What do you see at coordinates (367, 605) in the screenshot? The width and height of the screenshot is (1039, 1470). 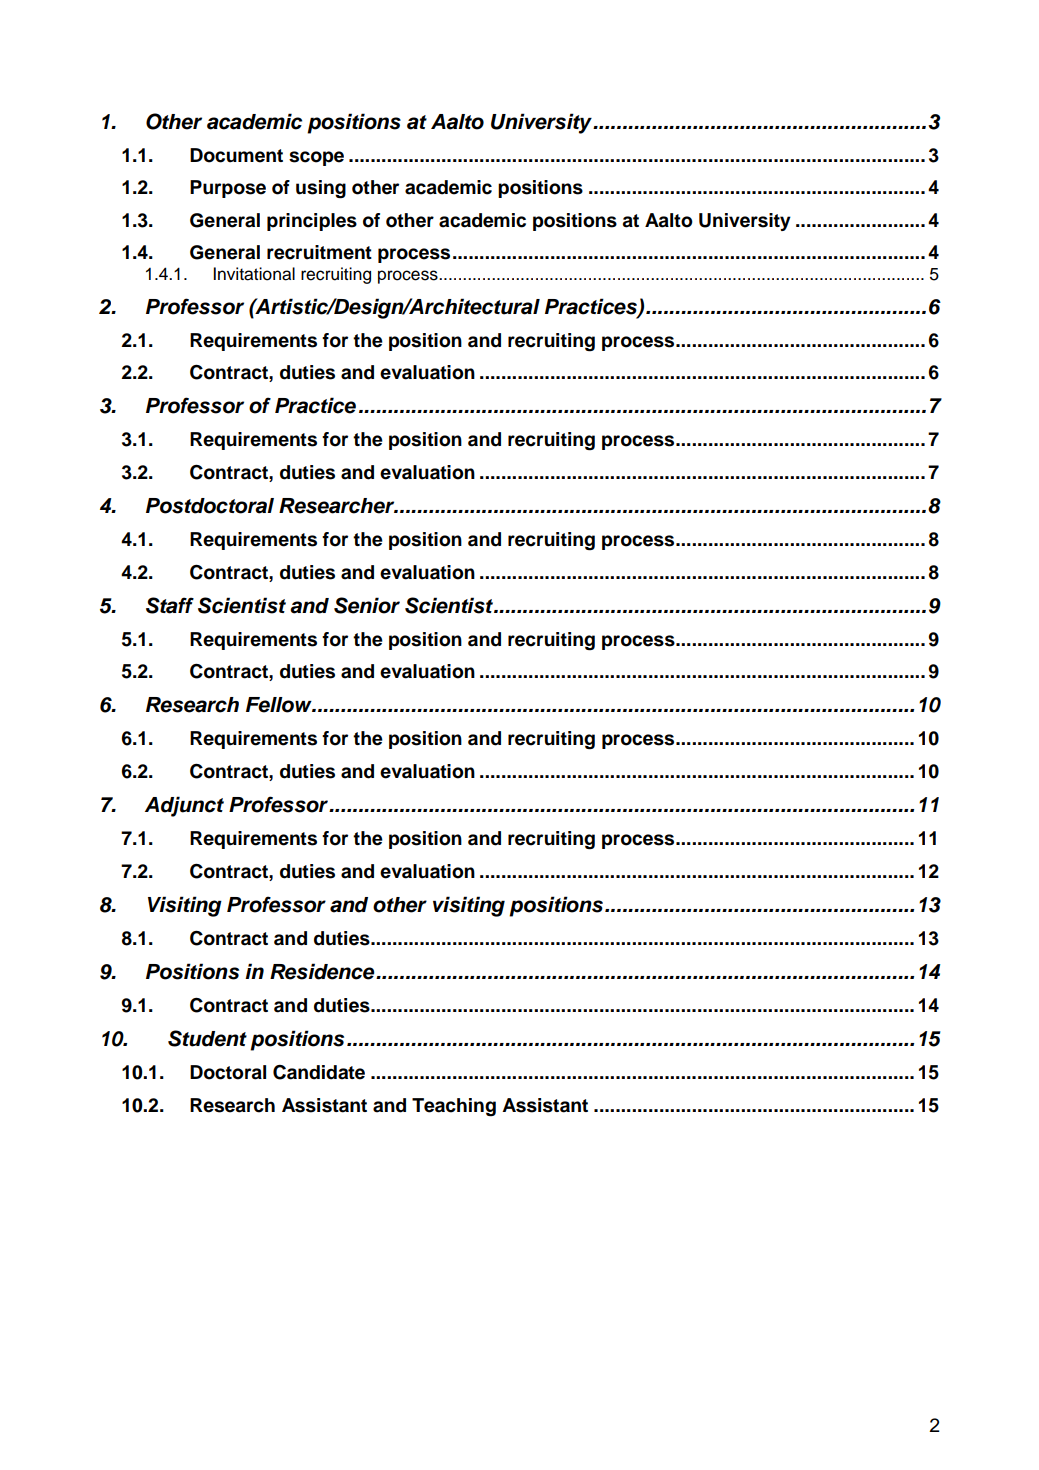 I see `Senior` at bounding box center [367, 605].
